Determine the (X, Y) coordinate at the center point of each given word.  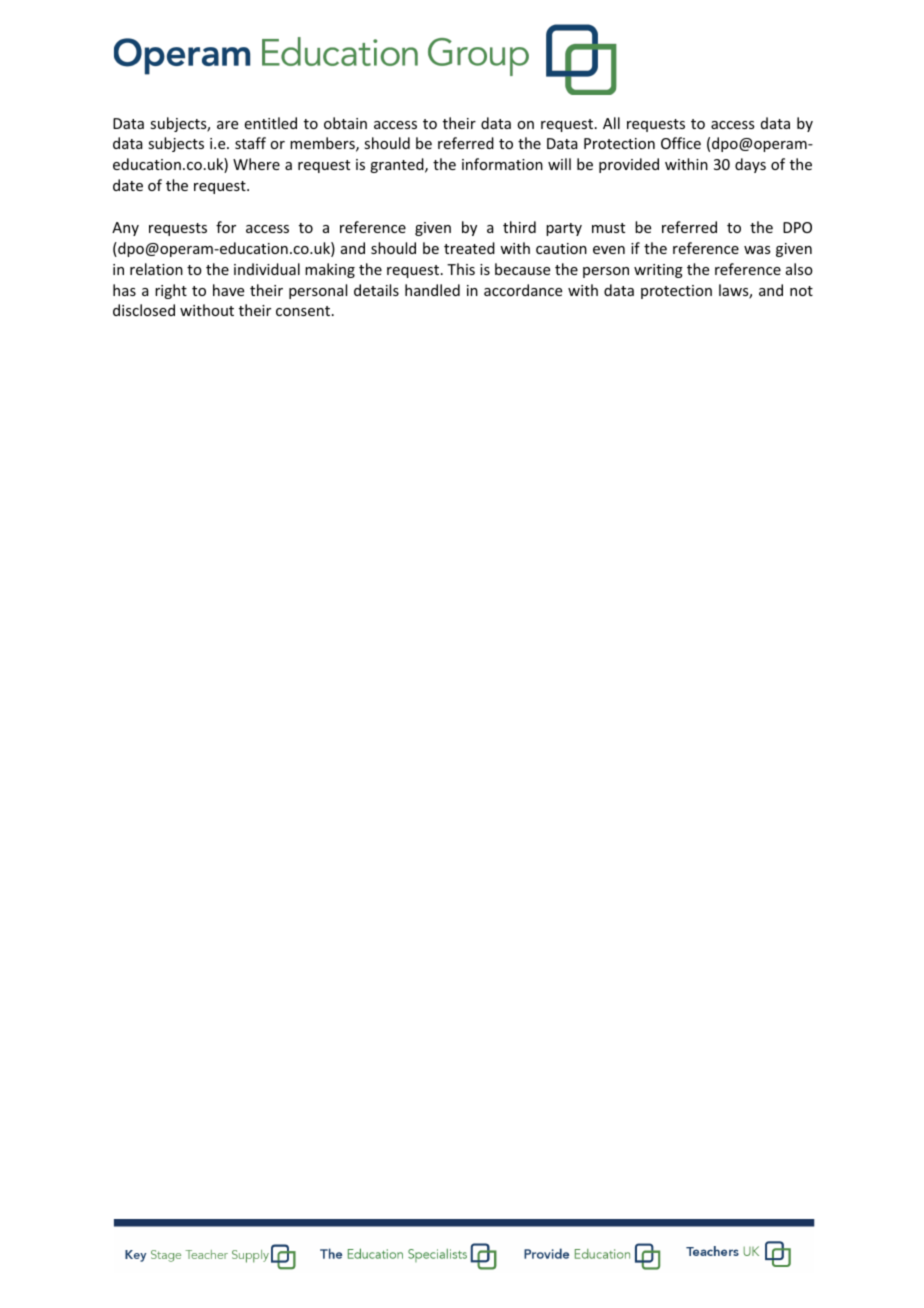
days (750, 165)
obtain (345, 123)
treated (469, 248)
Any (125, 229)
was (757, 250)
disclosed (144, 310)
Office (681, 143)
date (128, 185)
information (502, 164)
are (227, 125)
